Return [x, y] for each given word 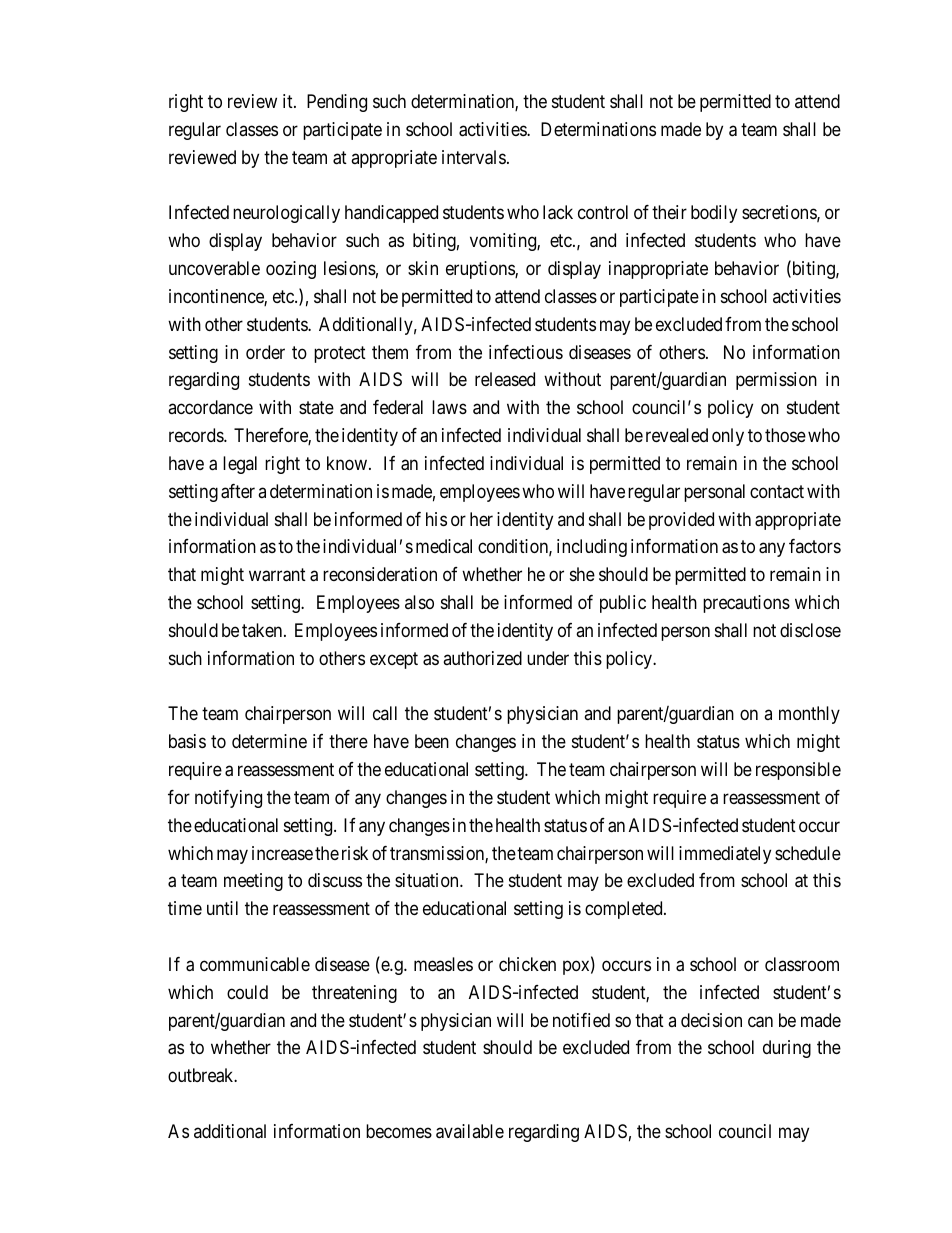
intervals [474, 157]
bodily [714, 214]
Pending [337, 103]
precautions [746, 604]
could [247, 992]
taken [263, 630]
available [470, 1131]
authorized [482, 658]
